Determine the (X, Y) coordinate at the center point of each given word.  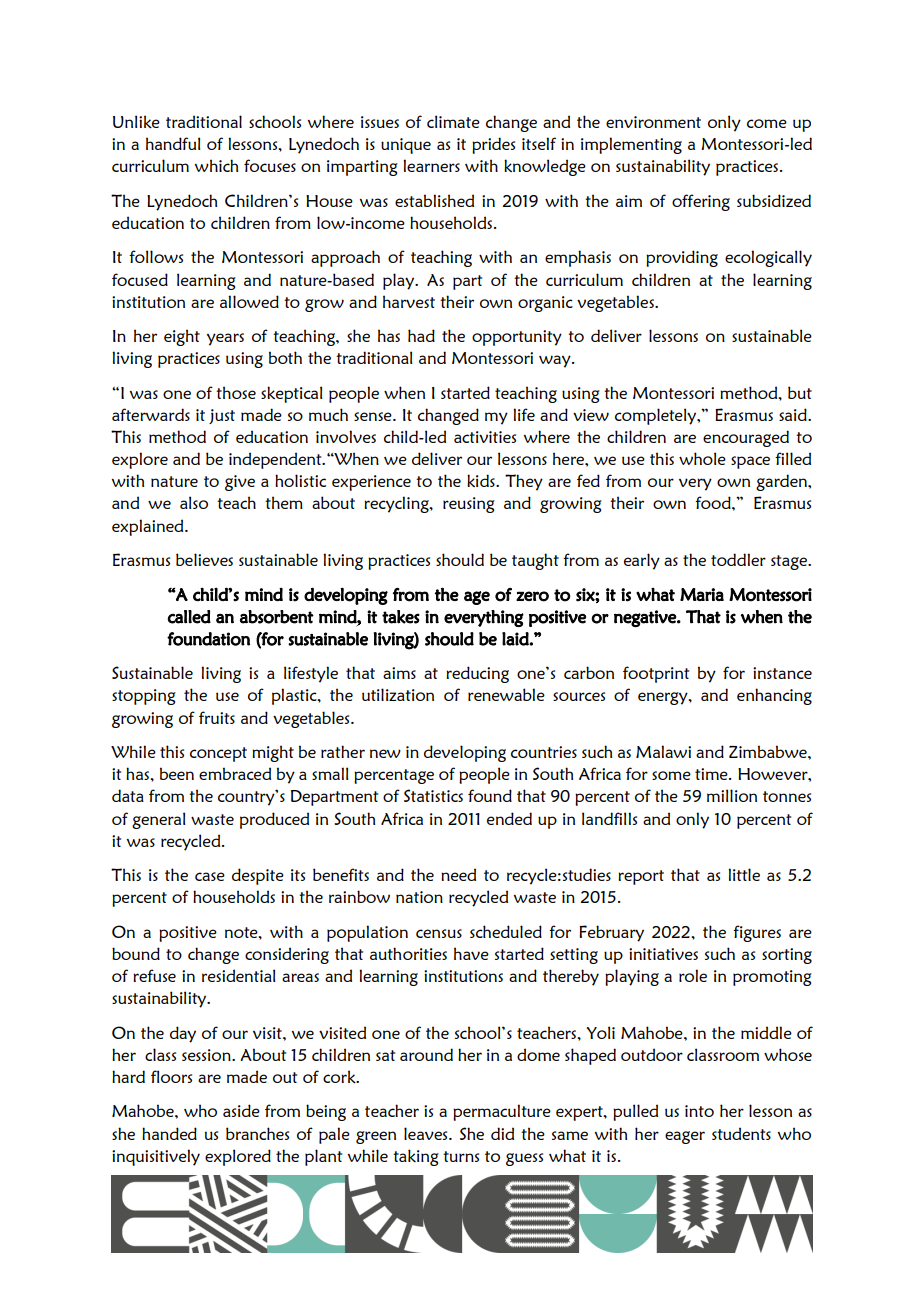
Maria (702, 594)
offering (701, 202)
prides (493, 145)
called (189, 617)
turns (461, 1156)
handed (169, 1133)
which (216, 165)
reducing (477, 674)
